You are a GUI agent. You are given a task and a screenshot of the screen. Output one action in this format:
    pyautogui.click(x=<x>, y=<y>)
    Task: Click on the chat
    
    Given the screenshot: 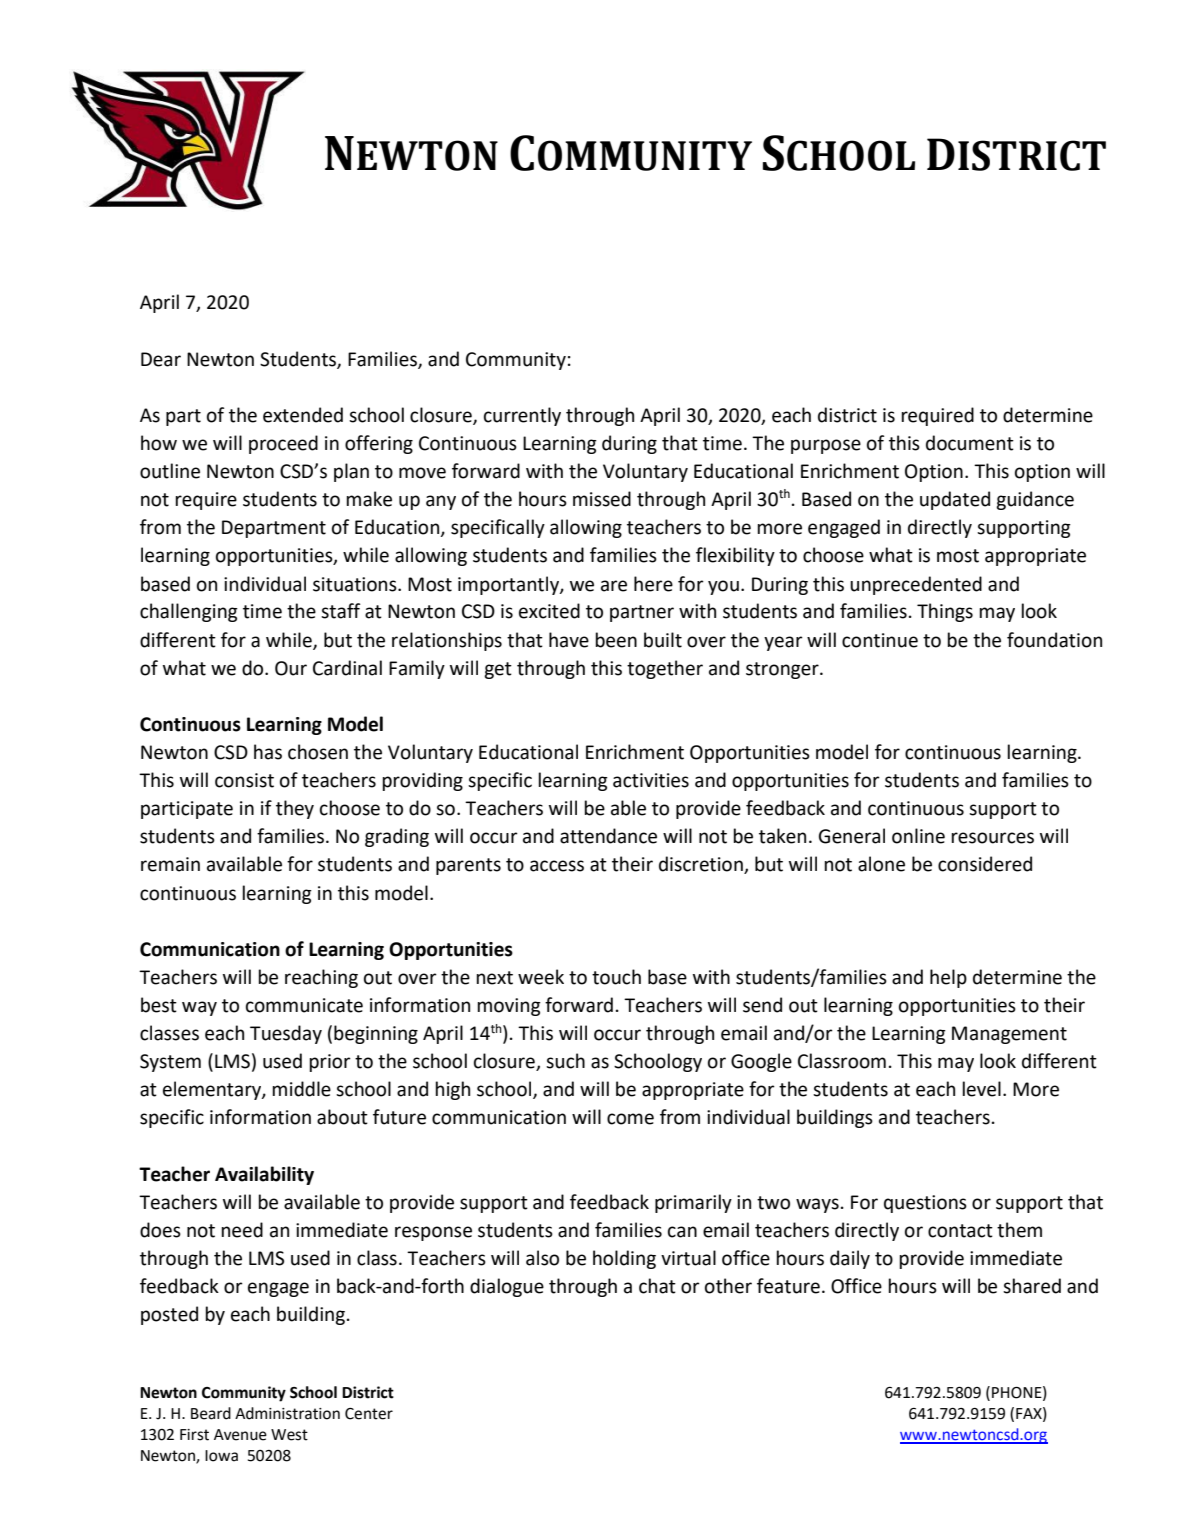 What is the action you would take?
    pyautogui.click(x=657, y=1286)
